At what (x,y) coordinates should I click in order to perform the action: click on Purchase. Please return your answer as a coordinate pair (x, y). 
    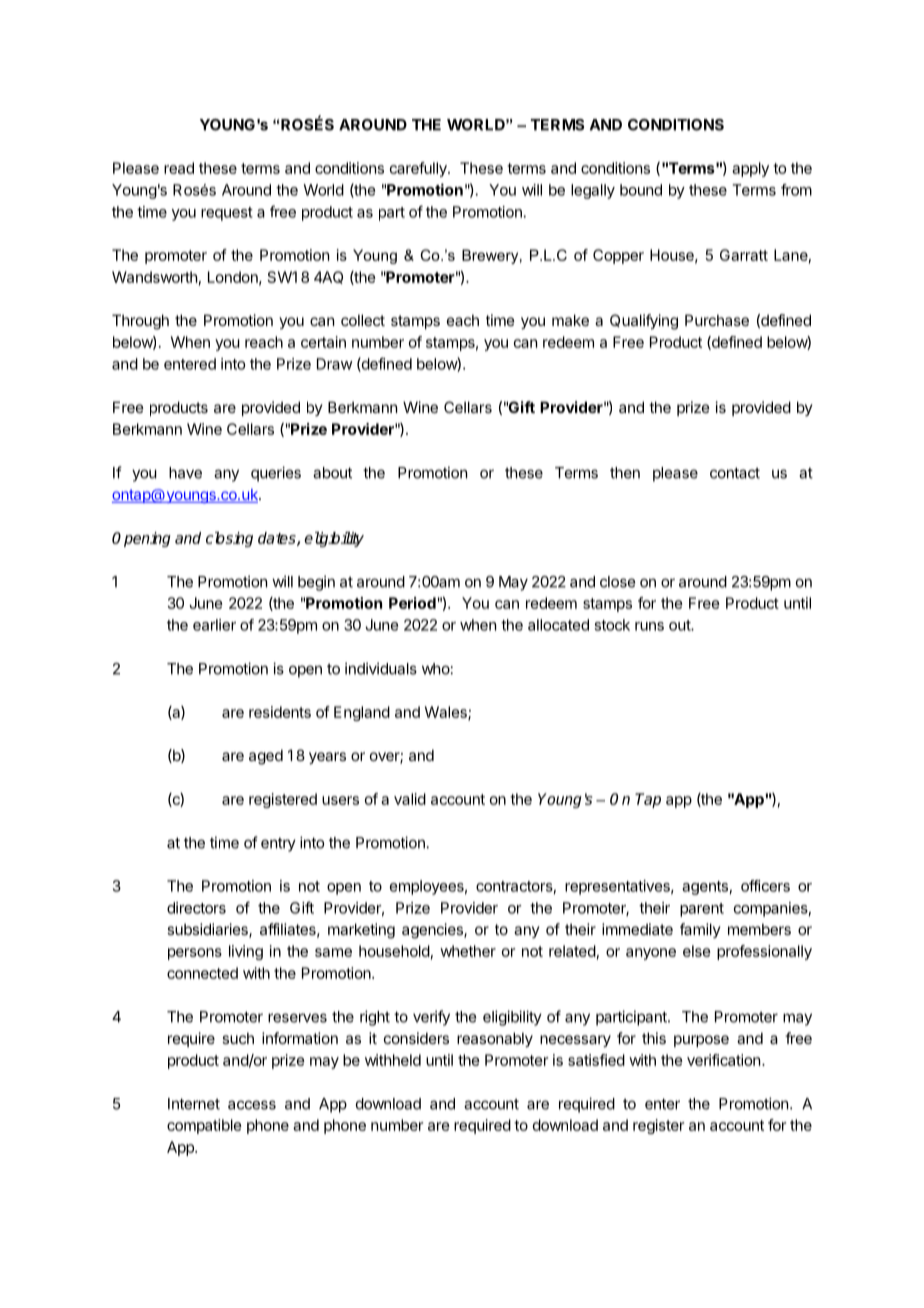
    Looking at the image, I should click on (717, 320).
